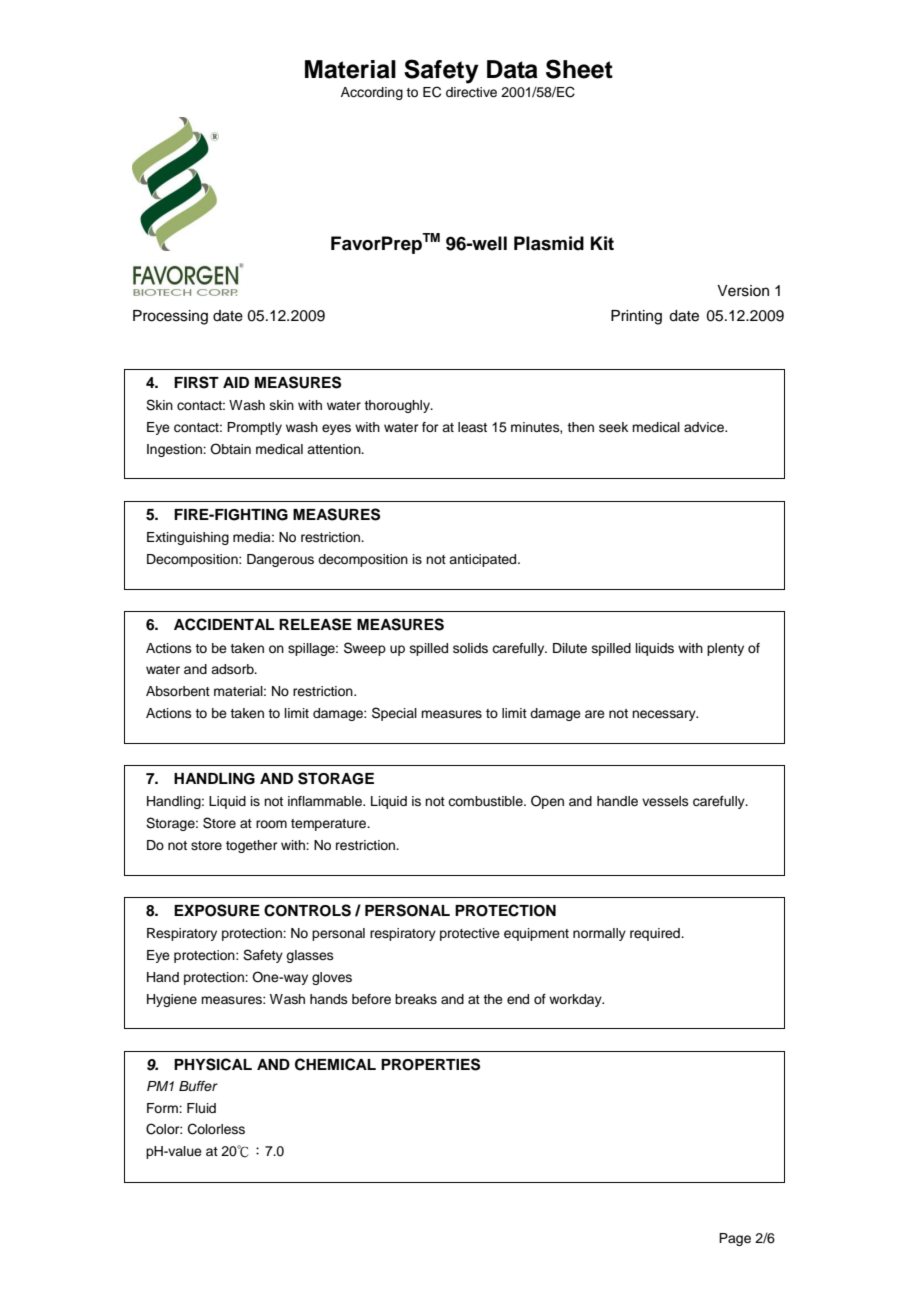 Image resolution: width=924 pixels, height=1308 pixels. I want to click on AID, so click(236, 382).
